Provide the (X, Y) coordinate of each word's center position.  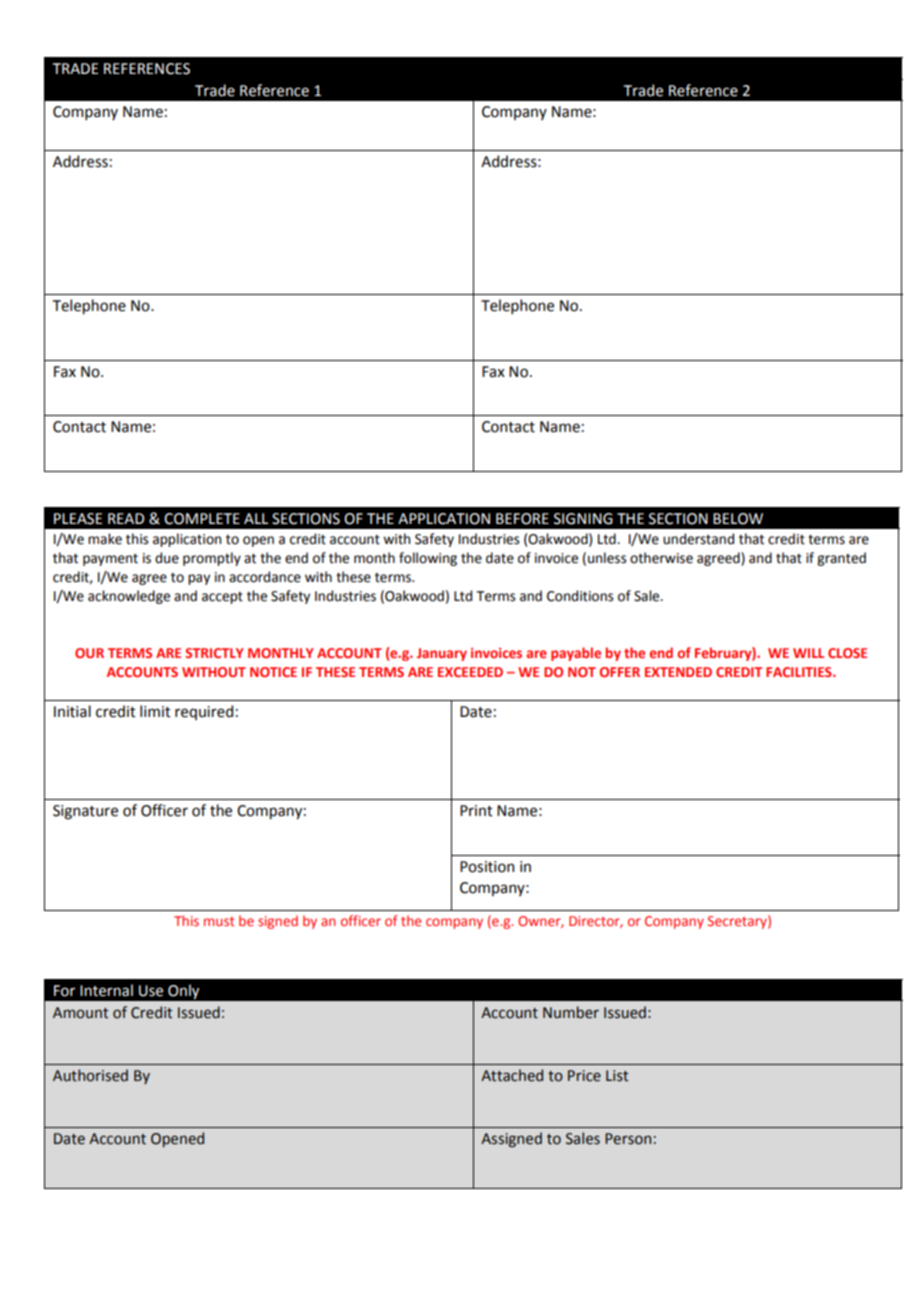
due (167, 558)
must (219, 921)
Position (487, 867)
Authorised (90, 1075)
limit (155, 711)
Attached (512, 1075)
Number (571, 1012)
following (428, 559)
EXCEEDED (470, 672)
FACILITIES (800, 672)
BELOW (738, 519)
